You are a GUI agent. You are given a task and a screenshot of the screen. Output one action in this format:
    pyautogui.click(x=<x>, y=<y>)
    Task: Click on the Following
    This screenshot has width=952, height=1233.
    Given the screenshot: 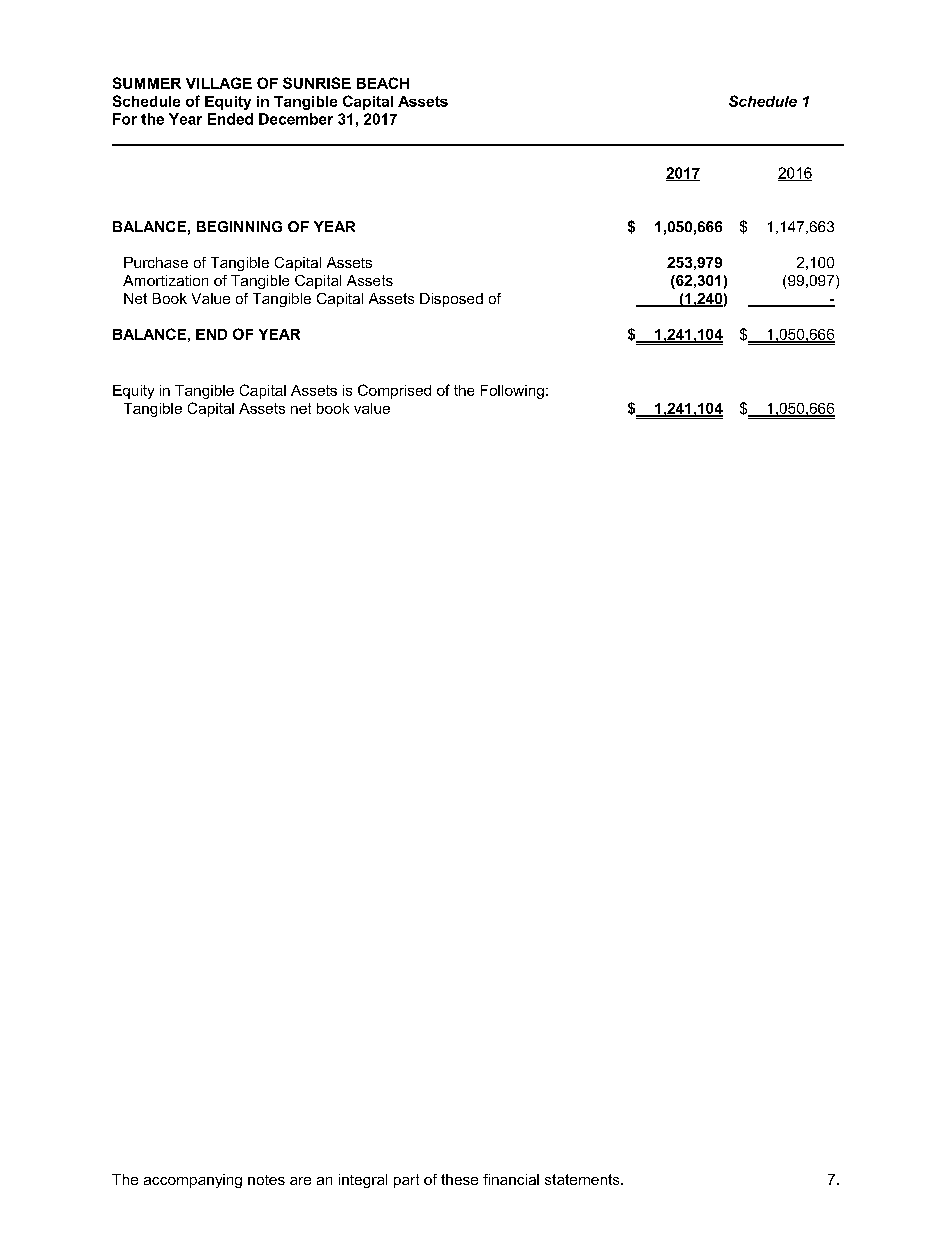 What is the action you would take?
    pyautogui.click(x=512, y=392)
